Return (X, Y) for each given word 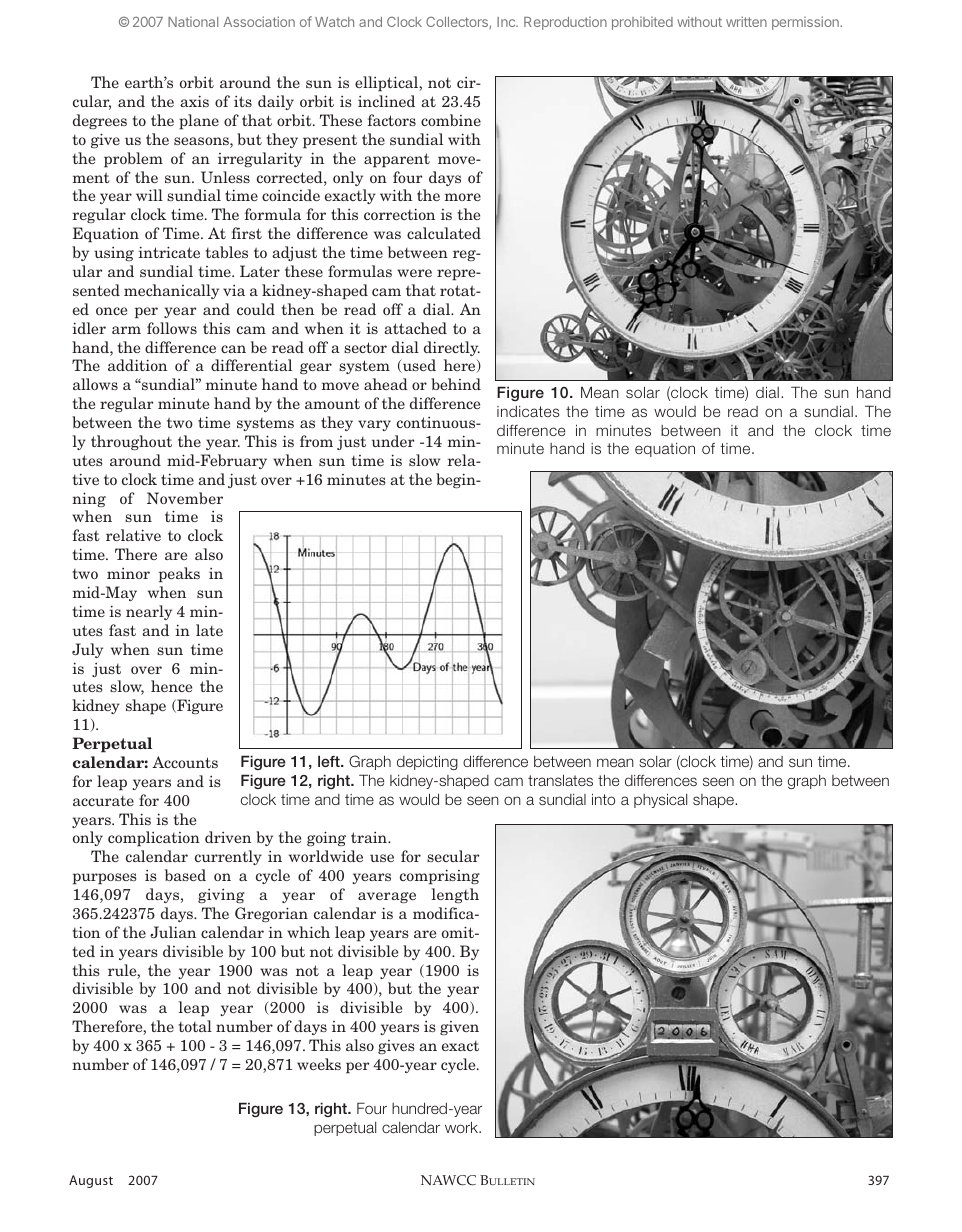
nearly (149, 612)
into (603, 799)
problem (133, 160)
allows (95, 384)
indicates (528, 411)
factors (392, 120)
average (387, 897)
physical (660, 800)
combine (451, 120)
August (91, 1181)
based (185, 875)
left (330, 761)
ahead (386, 384)
